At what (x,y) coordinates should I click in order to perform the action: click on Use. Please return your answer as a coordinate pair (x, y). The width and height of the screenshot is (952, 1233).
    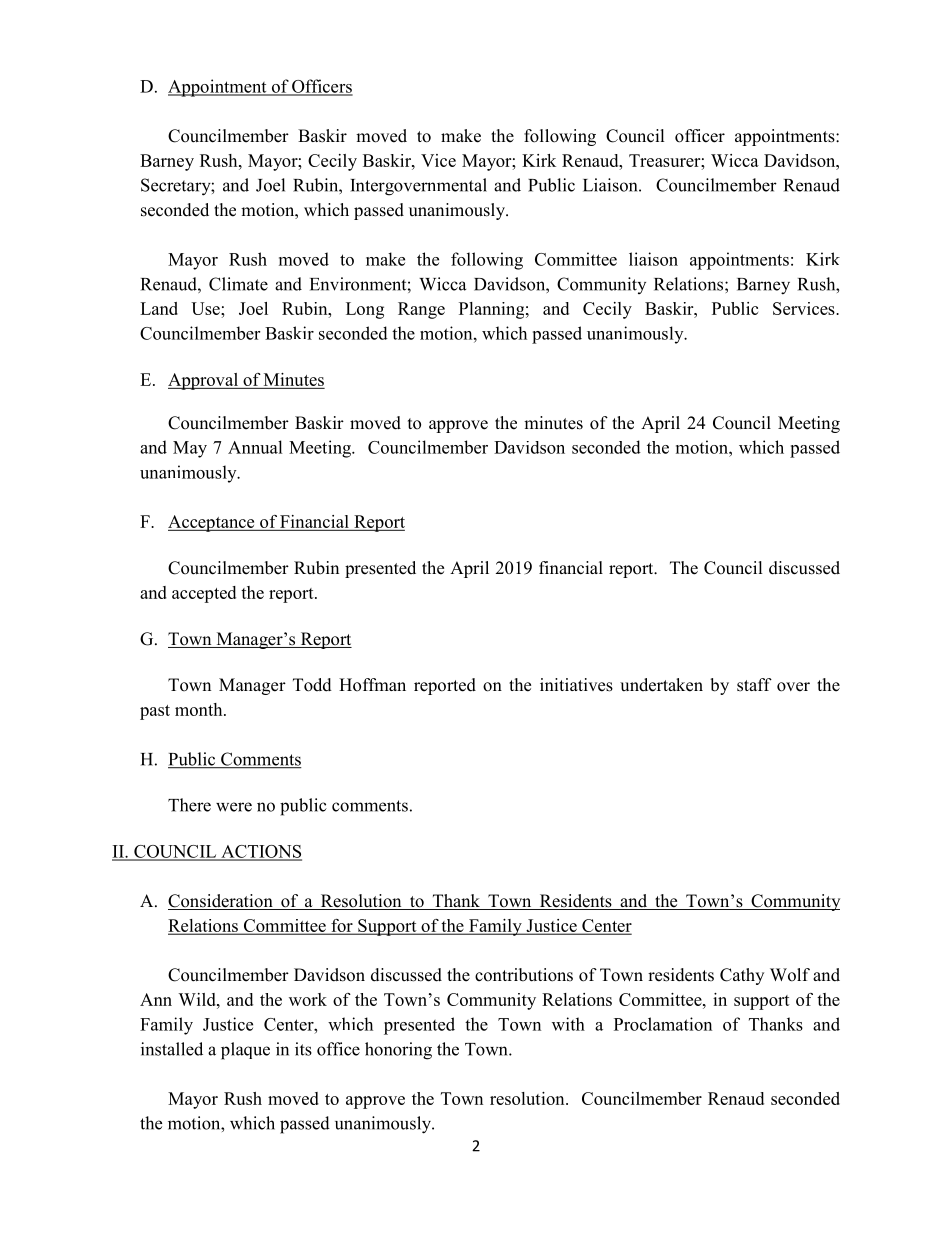
    Looking at the image, I should click on (206, 308).
